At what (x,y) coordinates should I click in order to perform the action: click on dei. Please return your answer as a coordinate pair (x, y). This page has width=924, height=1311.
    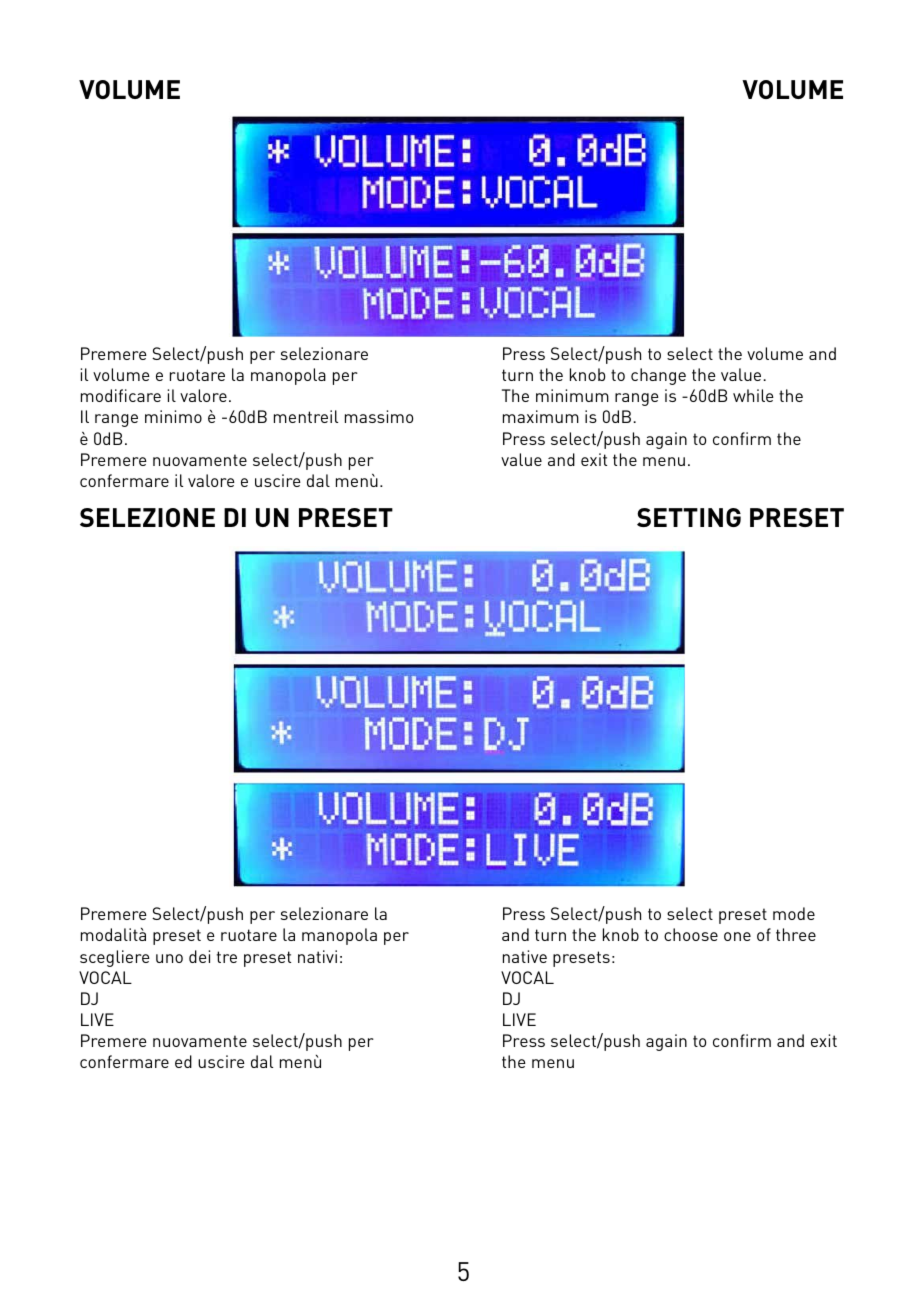
    Looking at the image, I should click on (199, 956).
